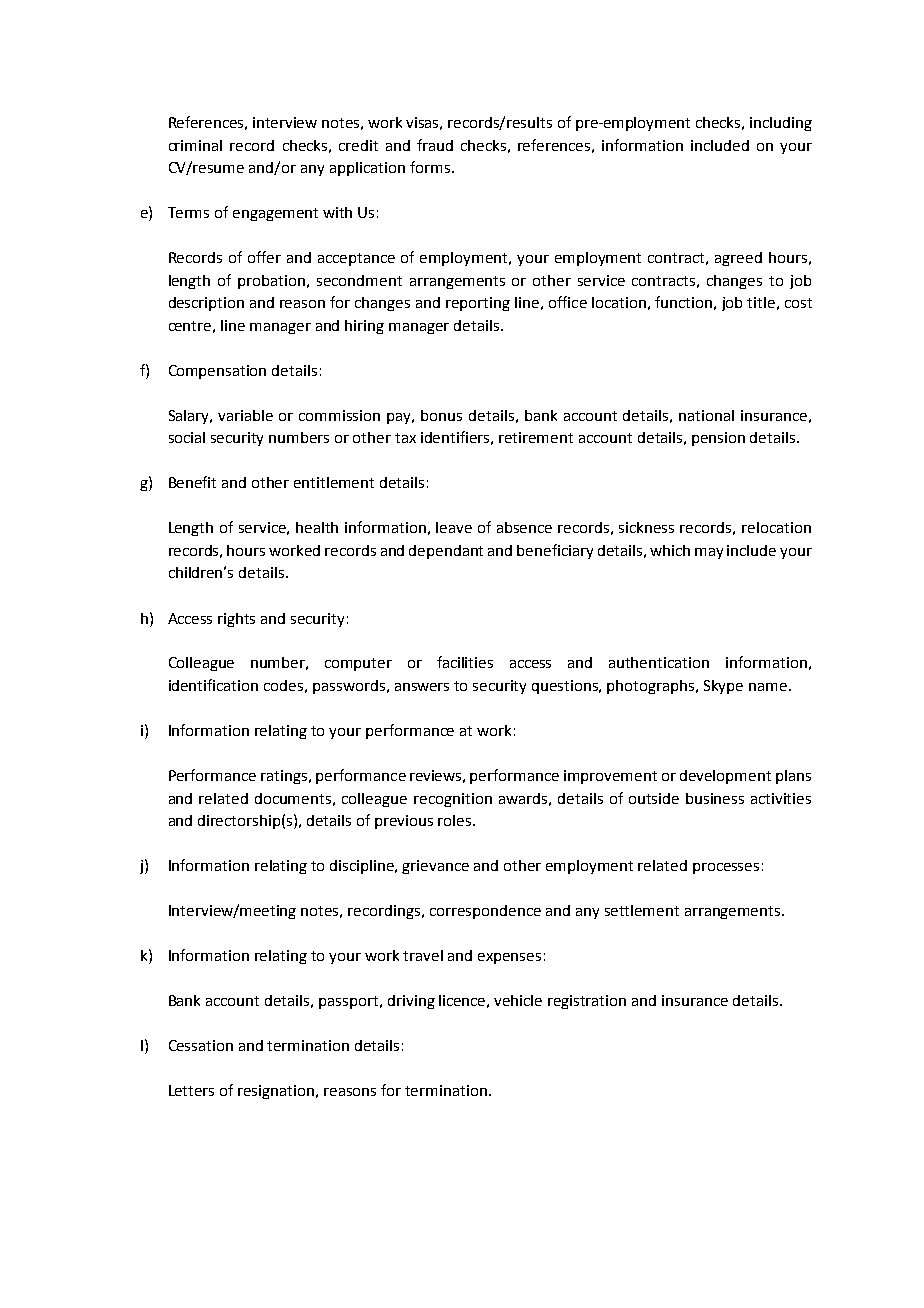 The width and height of the document is (924, 1308). I want to click on retirement, so click(536, 437).
